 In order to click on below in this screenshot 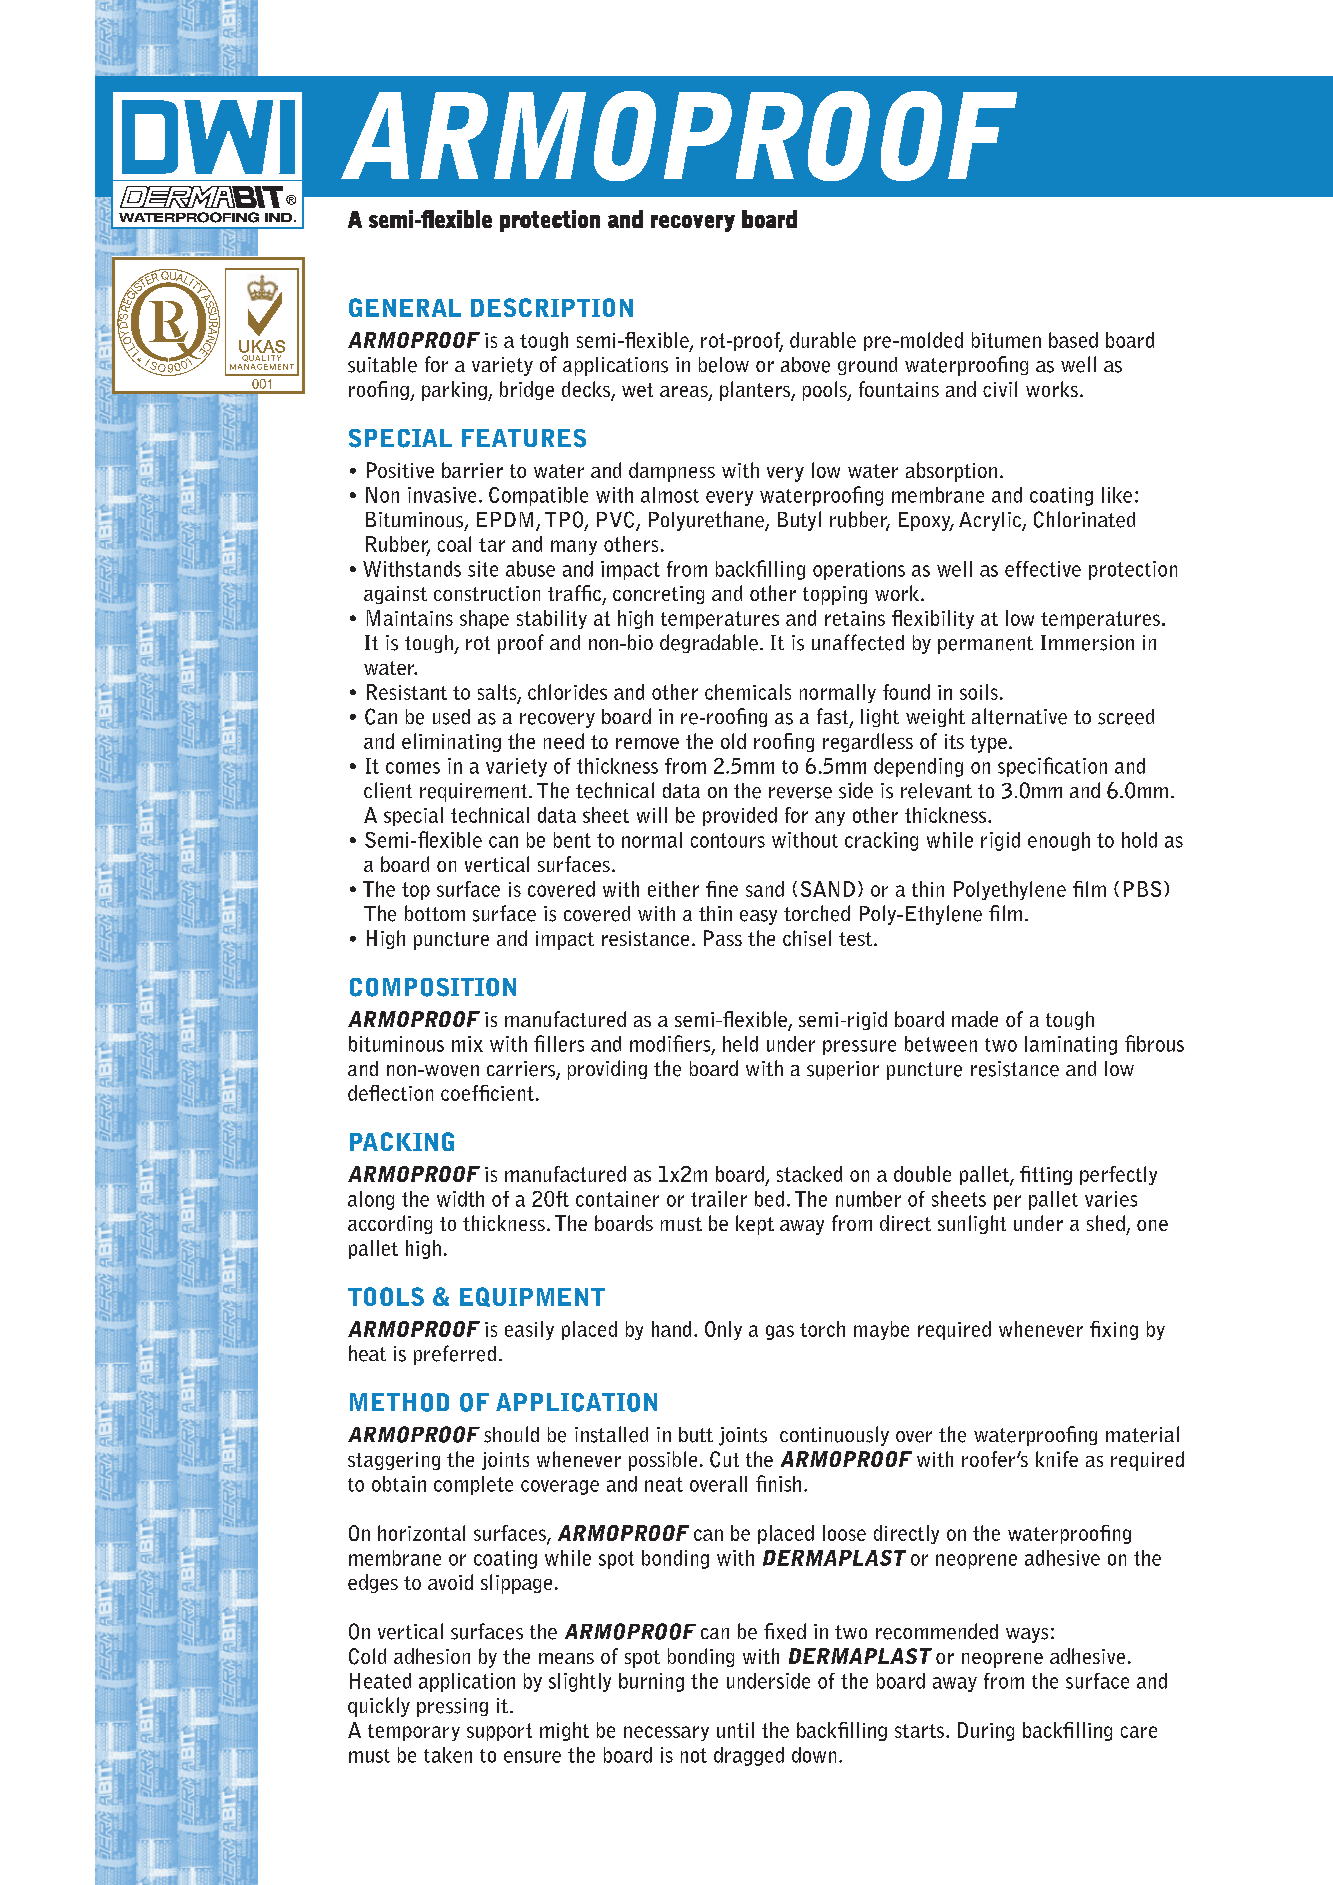, I will do `click(724, 365)`.
